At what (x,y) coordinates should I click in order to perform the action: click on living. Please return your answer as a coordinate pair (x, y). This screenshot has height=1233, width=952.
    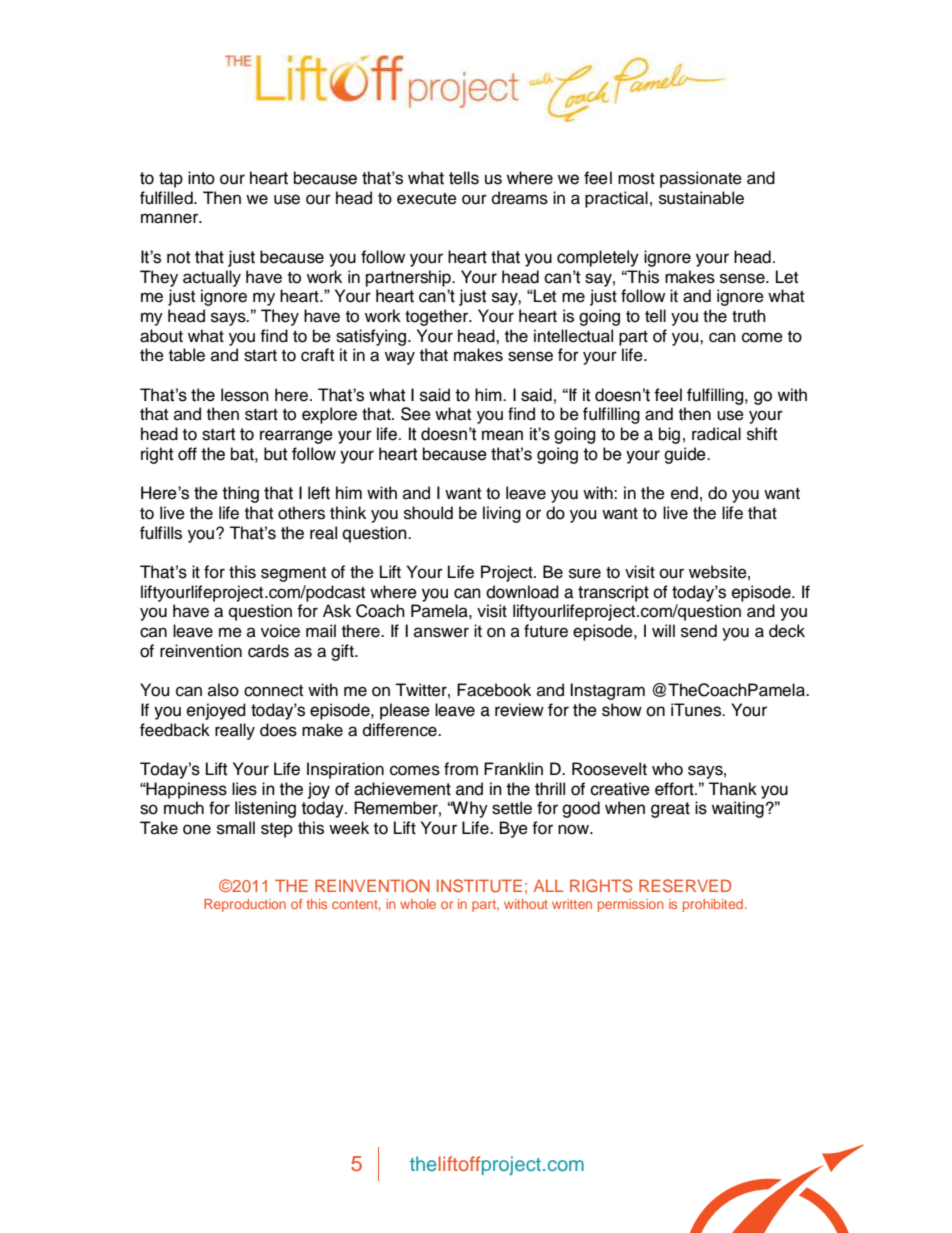
    Looking at the image, I should click on (502, 514).
